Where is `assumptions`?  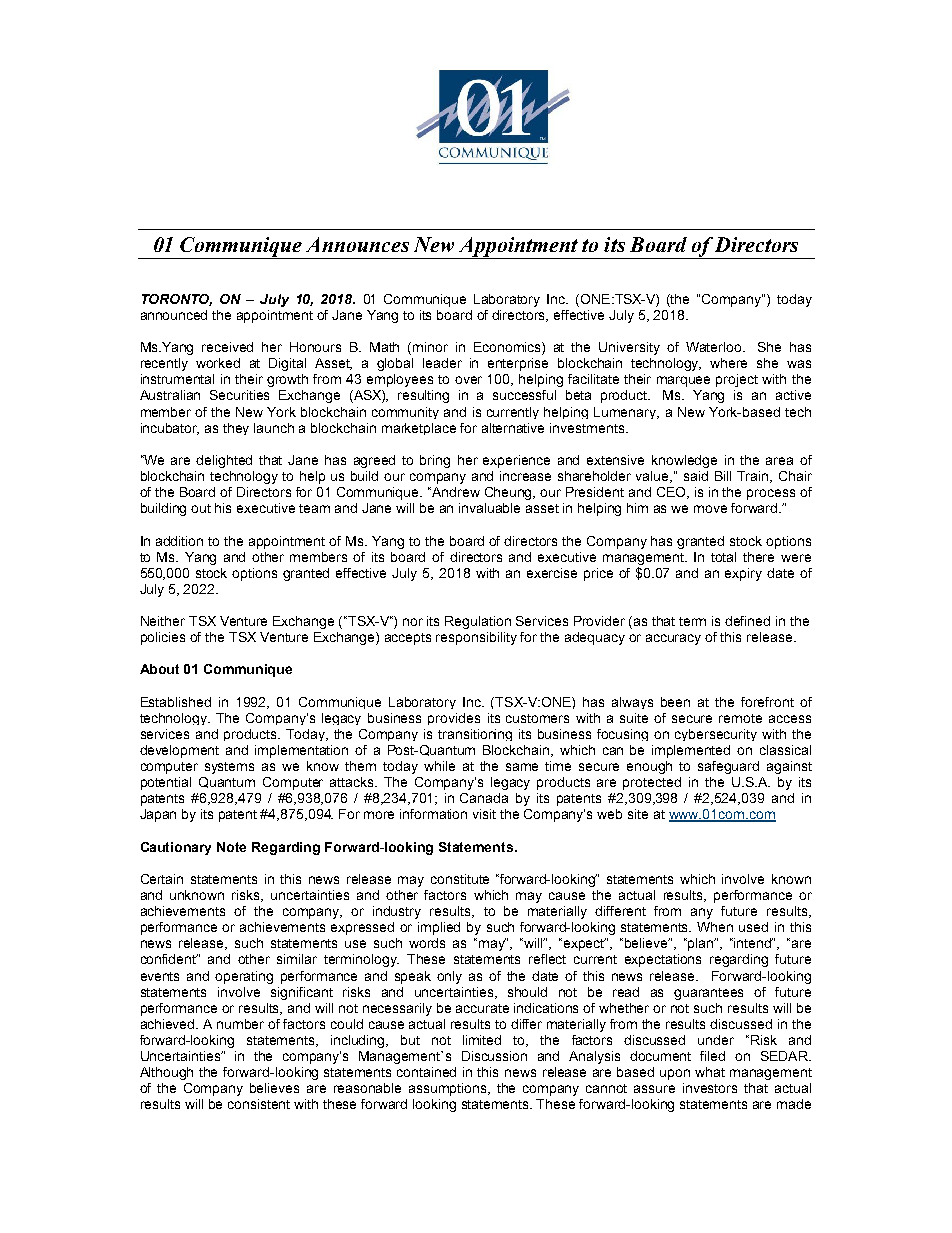 assumptions is located at coordinates (449, 1089).
